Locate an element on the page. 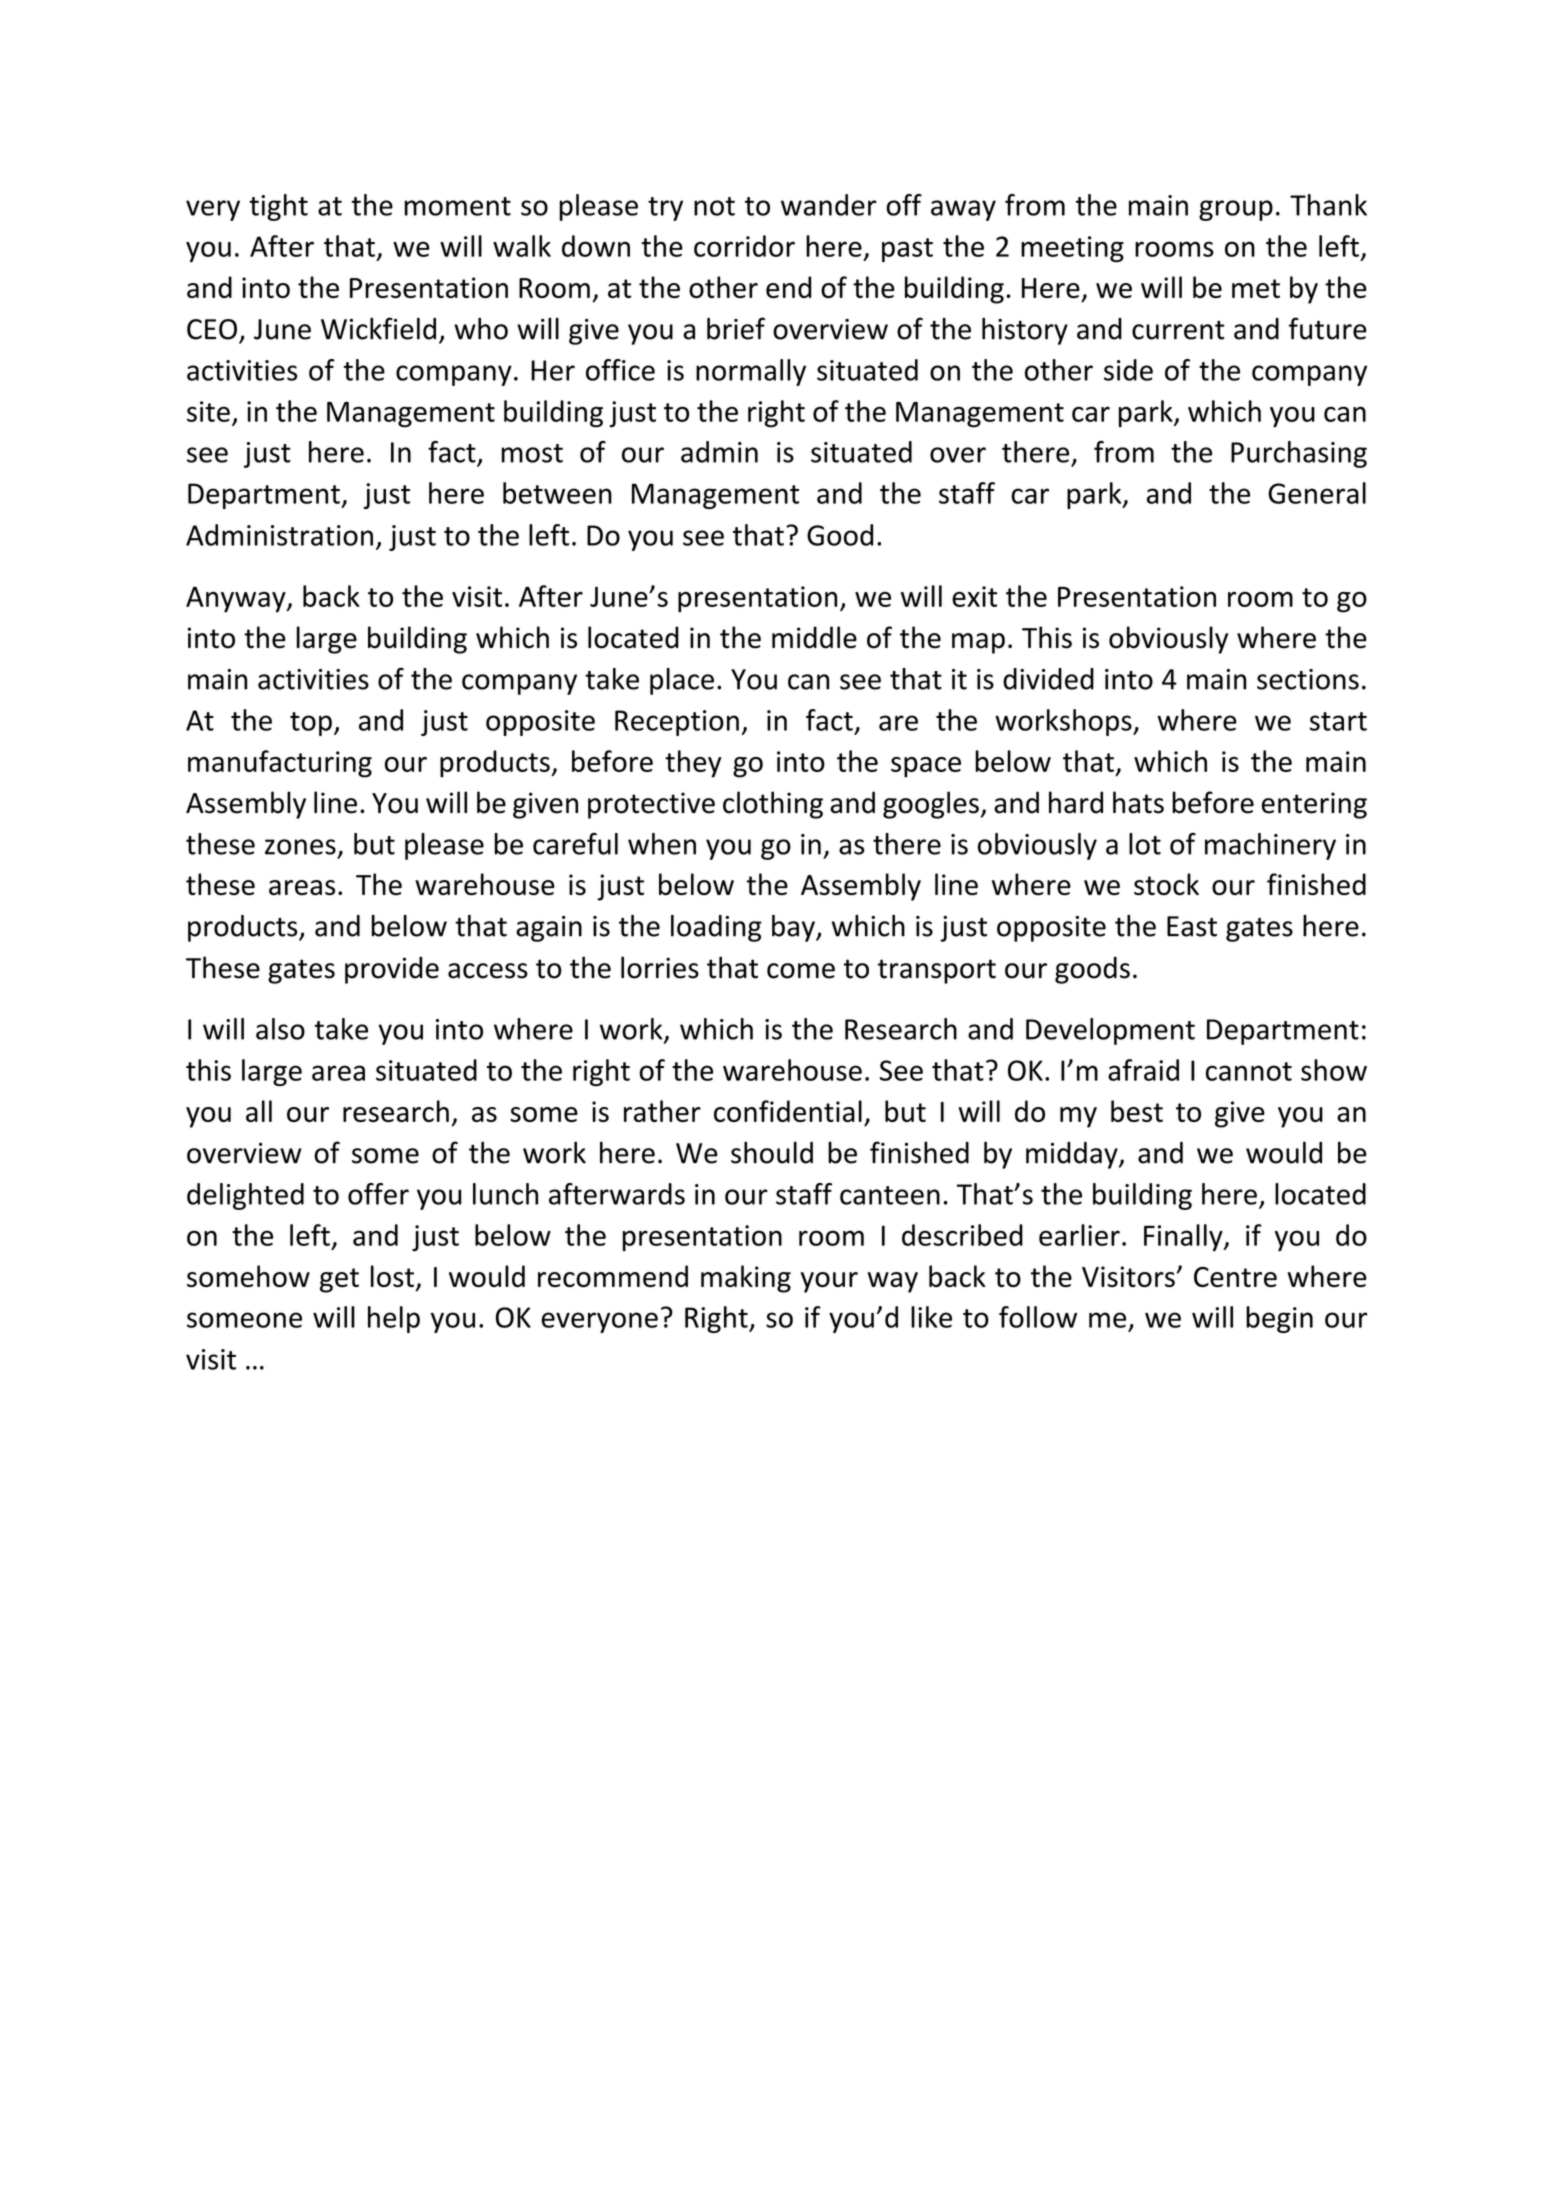  most is located at coordinates (532, 453).
